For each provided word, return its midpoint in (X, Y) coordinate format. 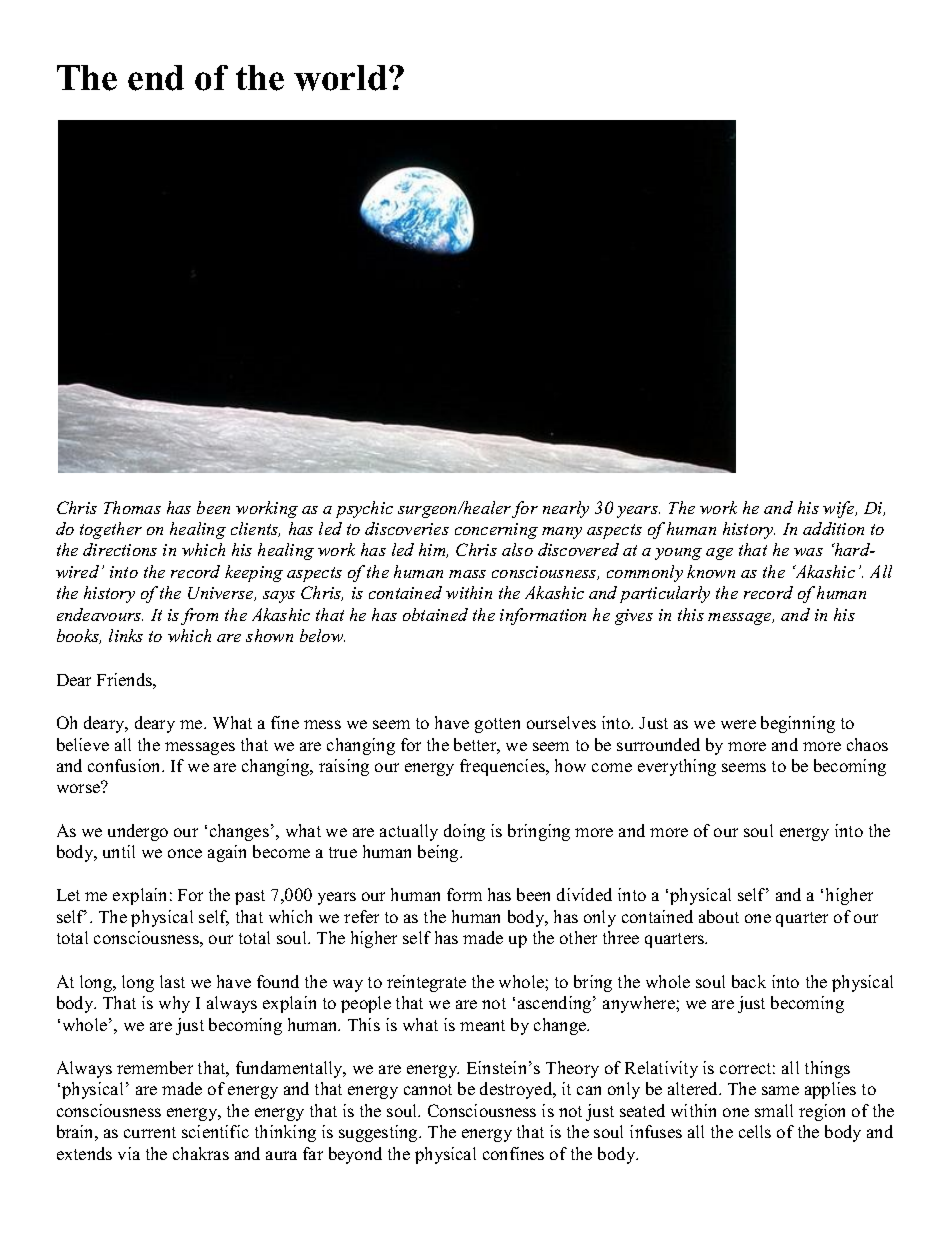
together (111, 530)
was (808, 552)
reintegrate (426, 983)
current (150, 1132)
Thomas (132, 507)
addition (833, 528)
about (719, 916)
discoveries (407, 528)
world (340, 78)
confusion (126, 765)
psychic (364, 509)
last (172, 981)
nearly (566, 509)
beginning (798, 724)
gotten (497, 725)
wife (840, 509)
